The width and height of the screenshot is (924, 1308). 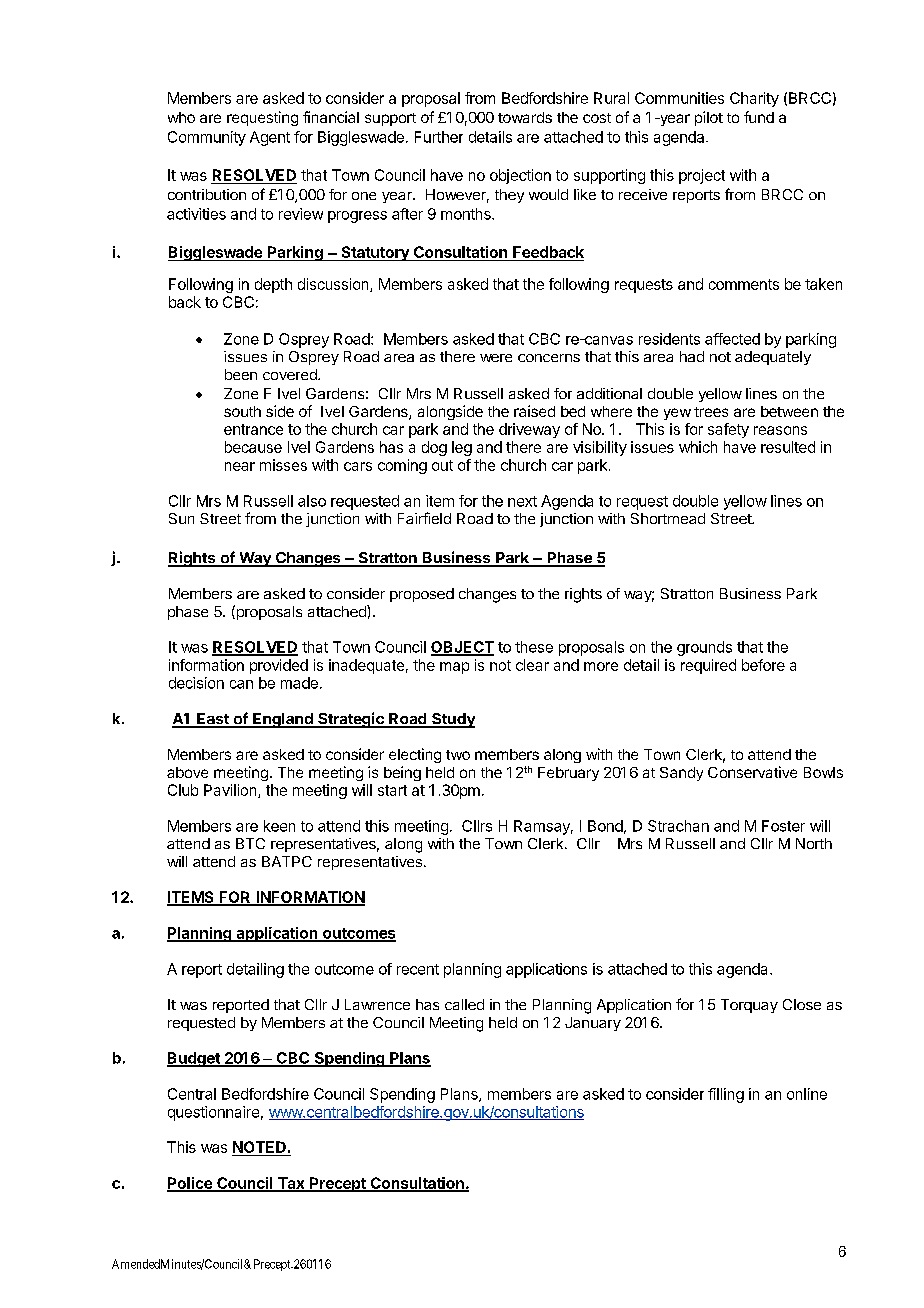 What do you see at coordinates (593, 1024) in the screenshot?
I see `January` at bounding box center [593, 1024].
